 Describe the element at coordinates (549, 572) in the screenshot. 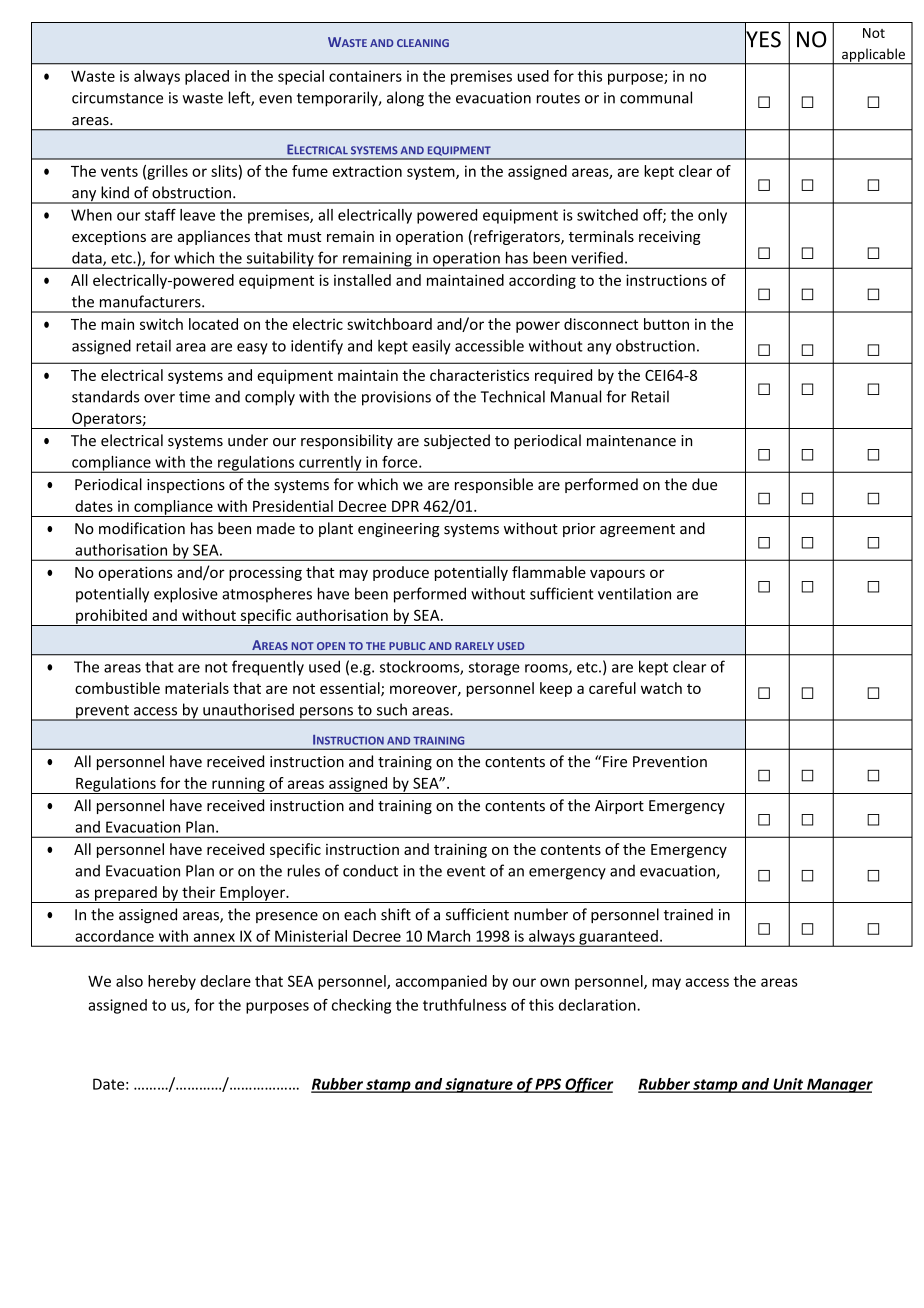

I see `flammable` at that location.
